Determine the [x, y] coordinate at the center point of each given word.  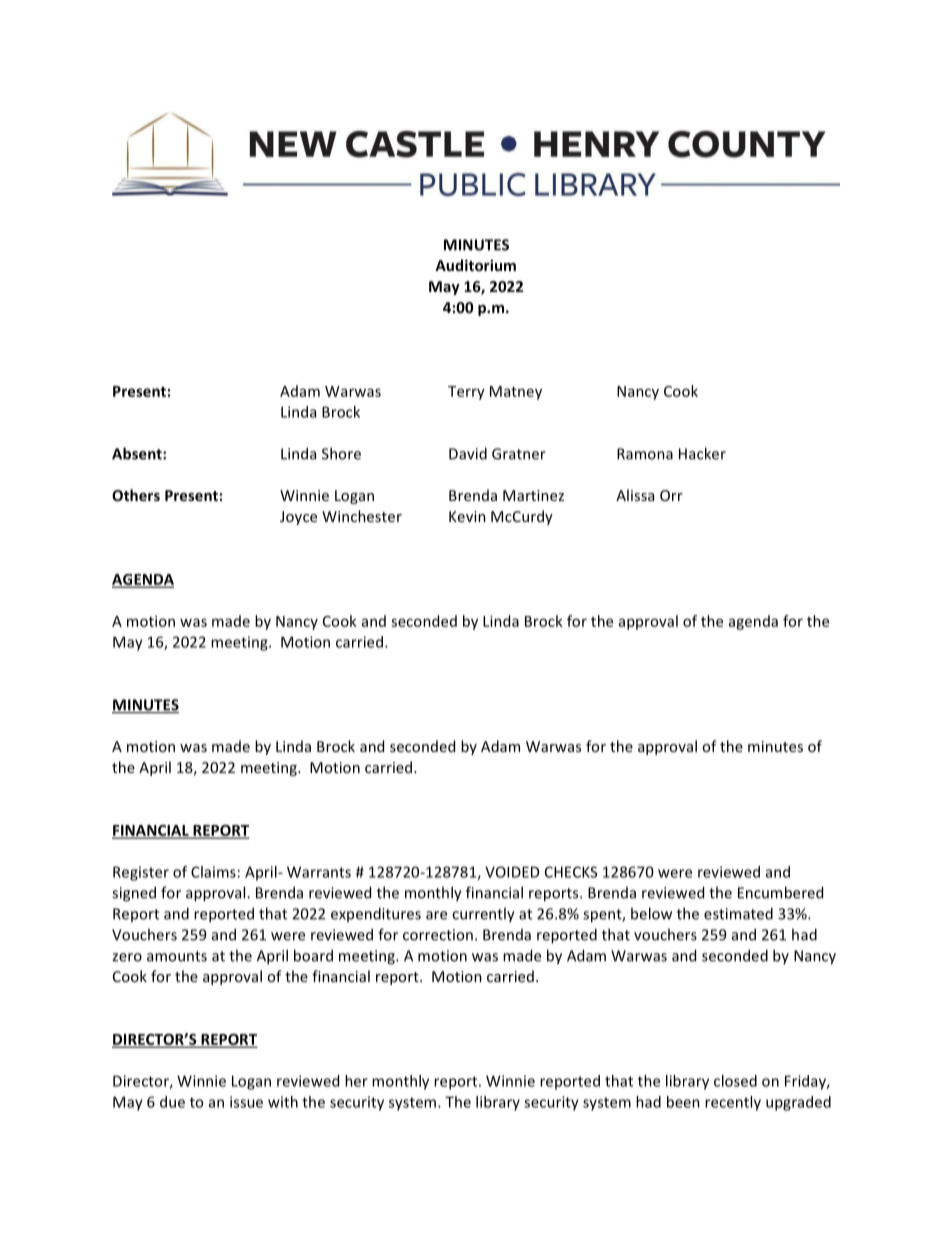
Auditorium [475, 265]
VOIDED [512, 872]
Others [136, 495]
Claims [213, 872]
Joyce [298, 518]
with [283, 1102]
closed [735, 1081]
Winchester [362, 516]
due [172, 1102]
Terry [466, 393]
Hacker [702, 453]
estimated [738, 913]
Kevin [467, 516]
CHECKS [571, 872]
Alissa [635, 495]
